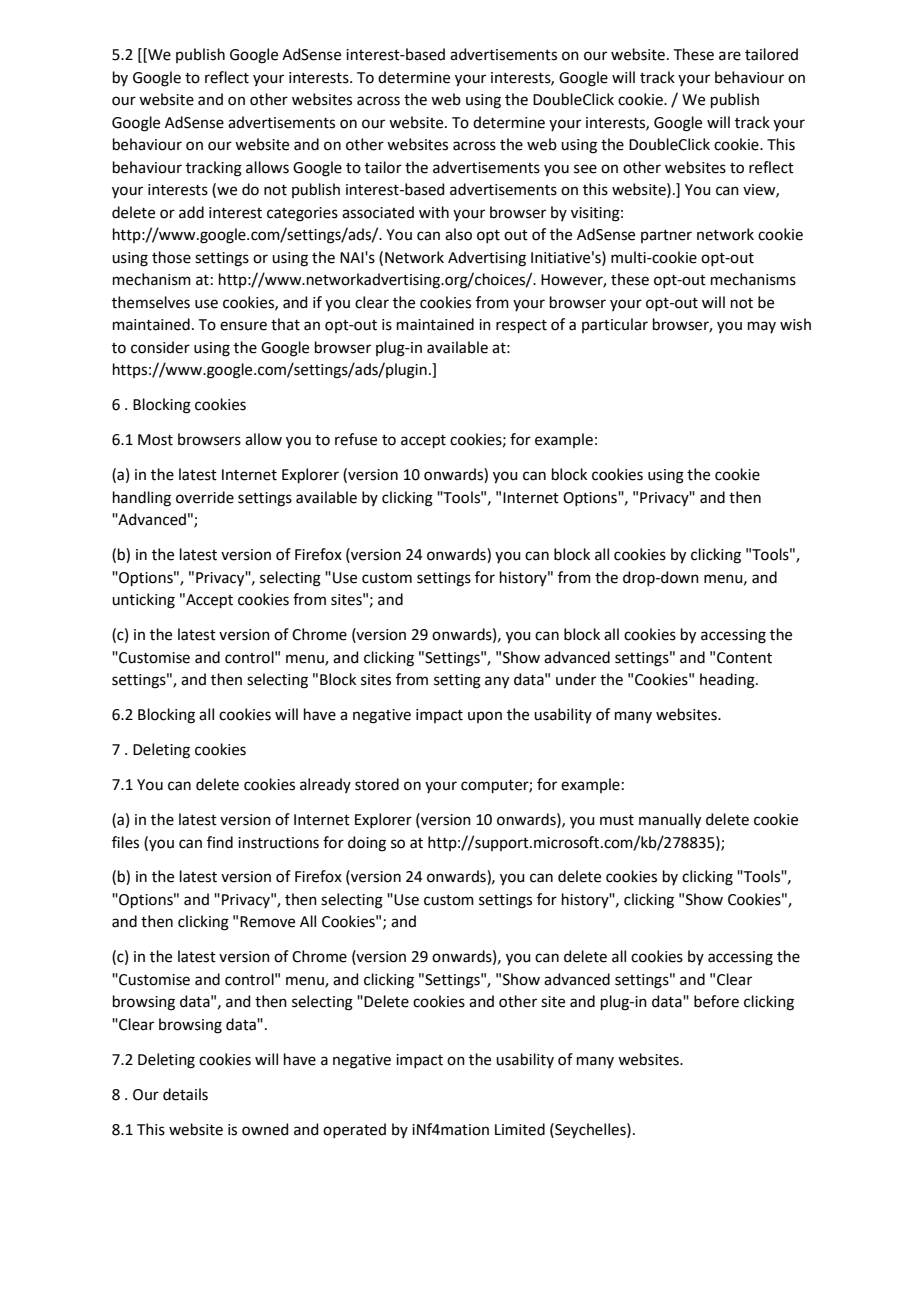  Describe the element at coordinates (220, 842) in the screenshot. I see `find` at that location.
